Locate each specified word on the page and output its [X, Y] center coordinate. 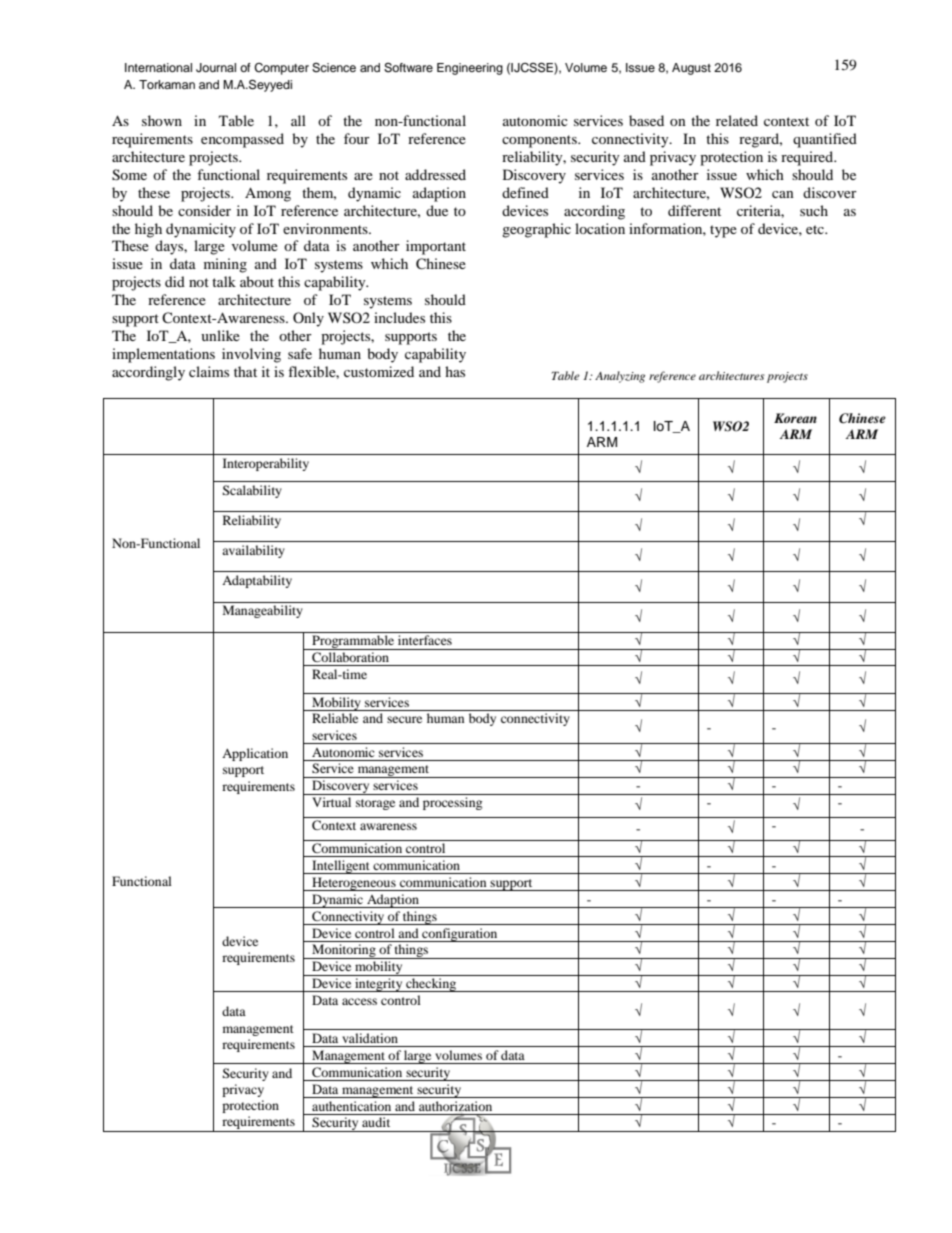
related [737, 120]
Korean [795, 418]
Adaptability [257, 581]
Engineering [470, 69]
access [359, 1001]
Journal [216, 68]
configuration [460, 935]
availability [253, 551]
